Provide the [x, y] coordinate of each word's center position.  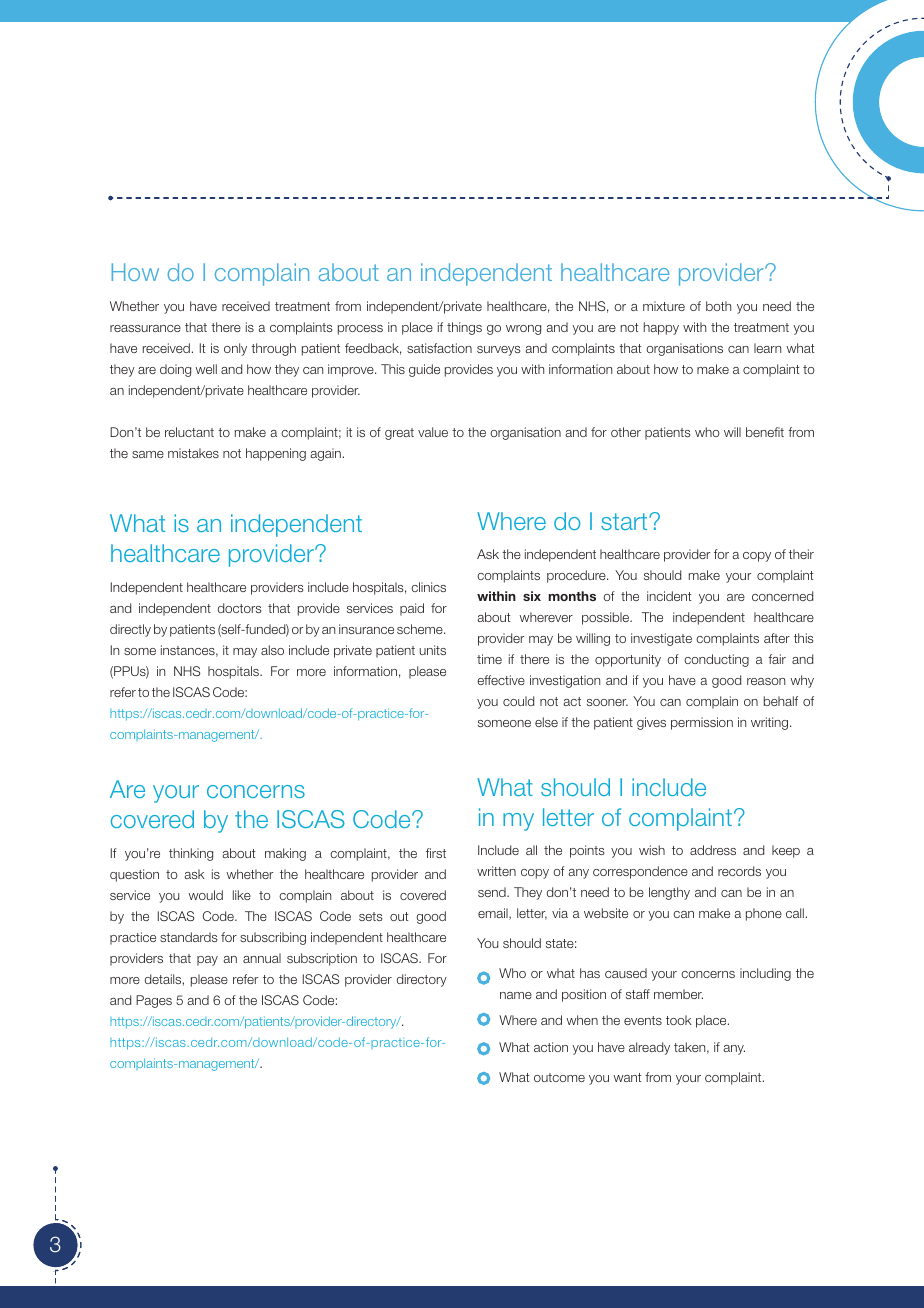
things [464, 328]
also [272, 650]
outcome [559, 1077]
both [718, 306]
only [235, 349]
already [649, 1048]
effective [501, 680]
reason [766, 681]
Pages [154, 1001]
